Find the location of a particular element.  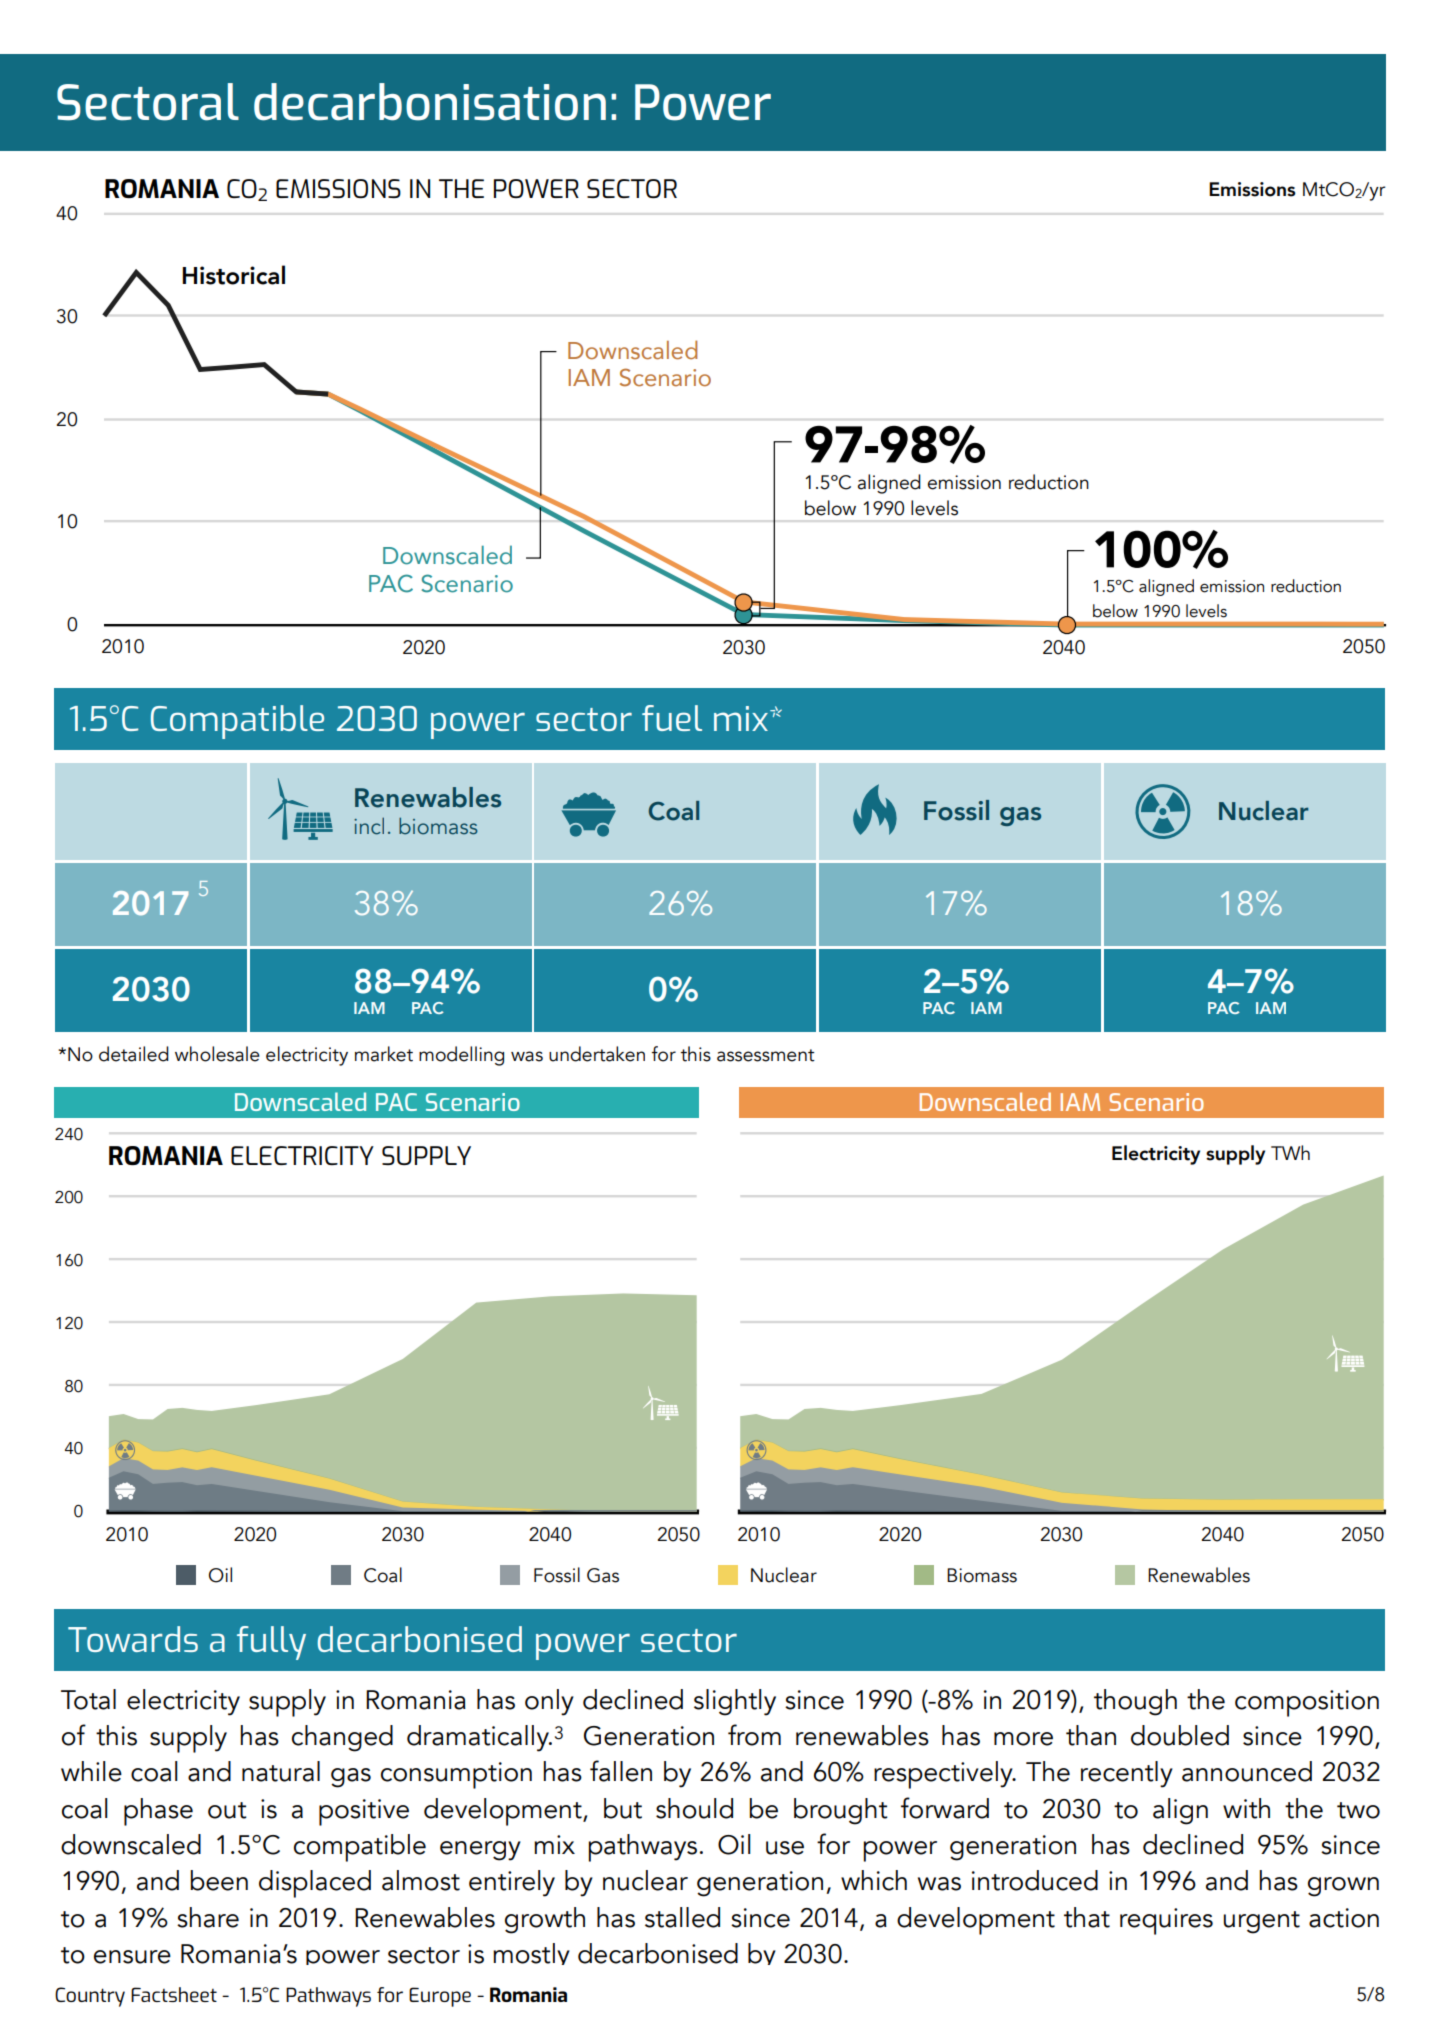

though is located at coordinates (1135, 1702).
